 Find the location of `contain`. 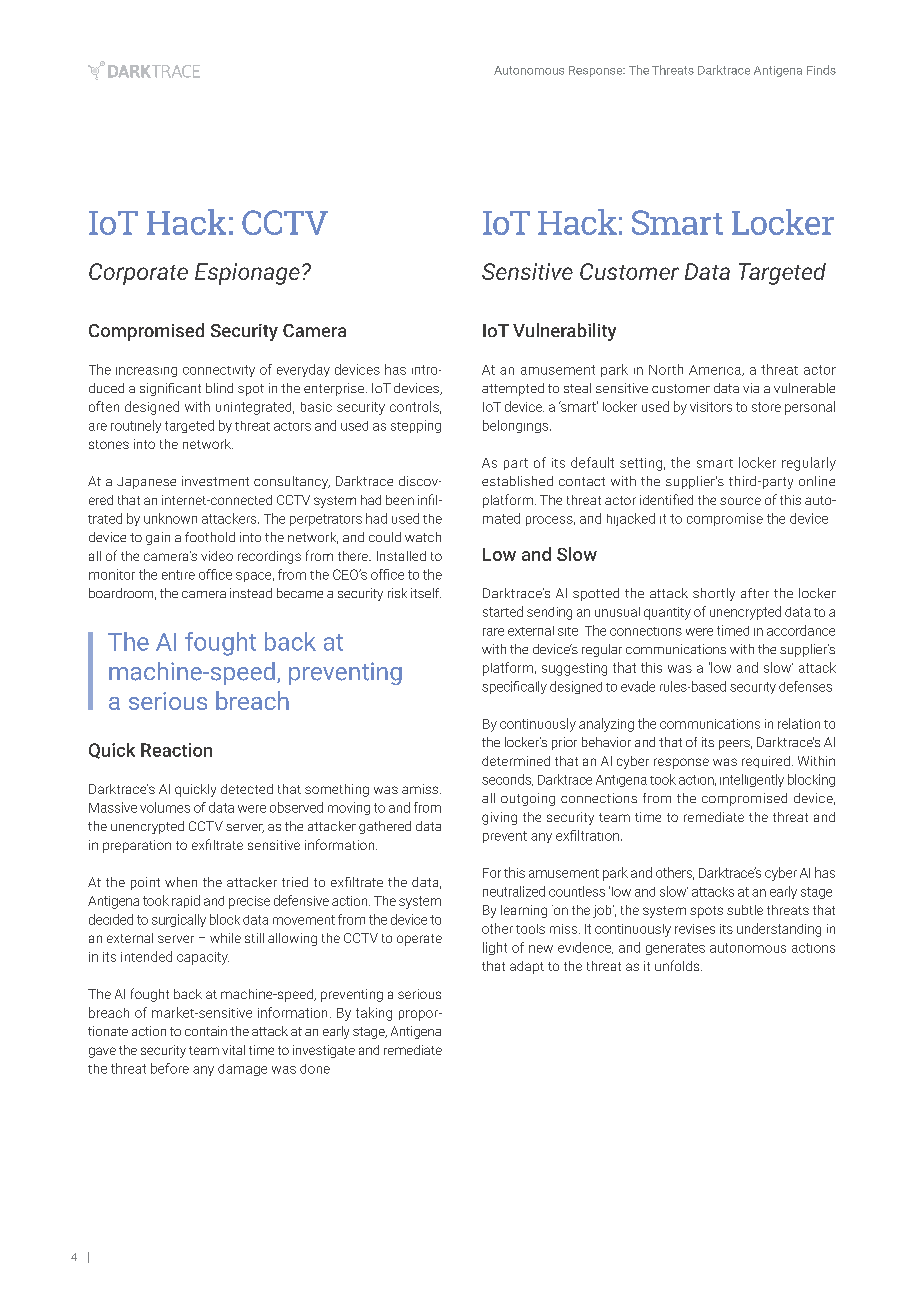

contain is located at coordinates (206, 1031).
